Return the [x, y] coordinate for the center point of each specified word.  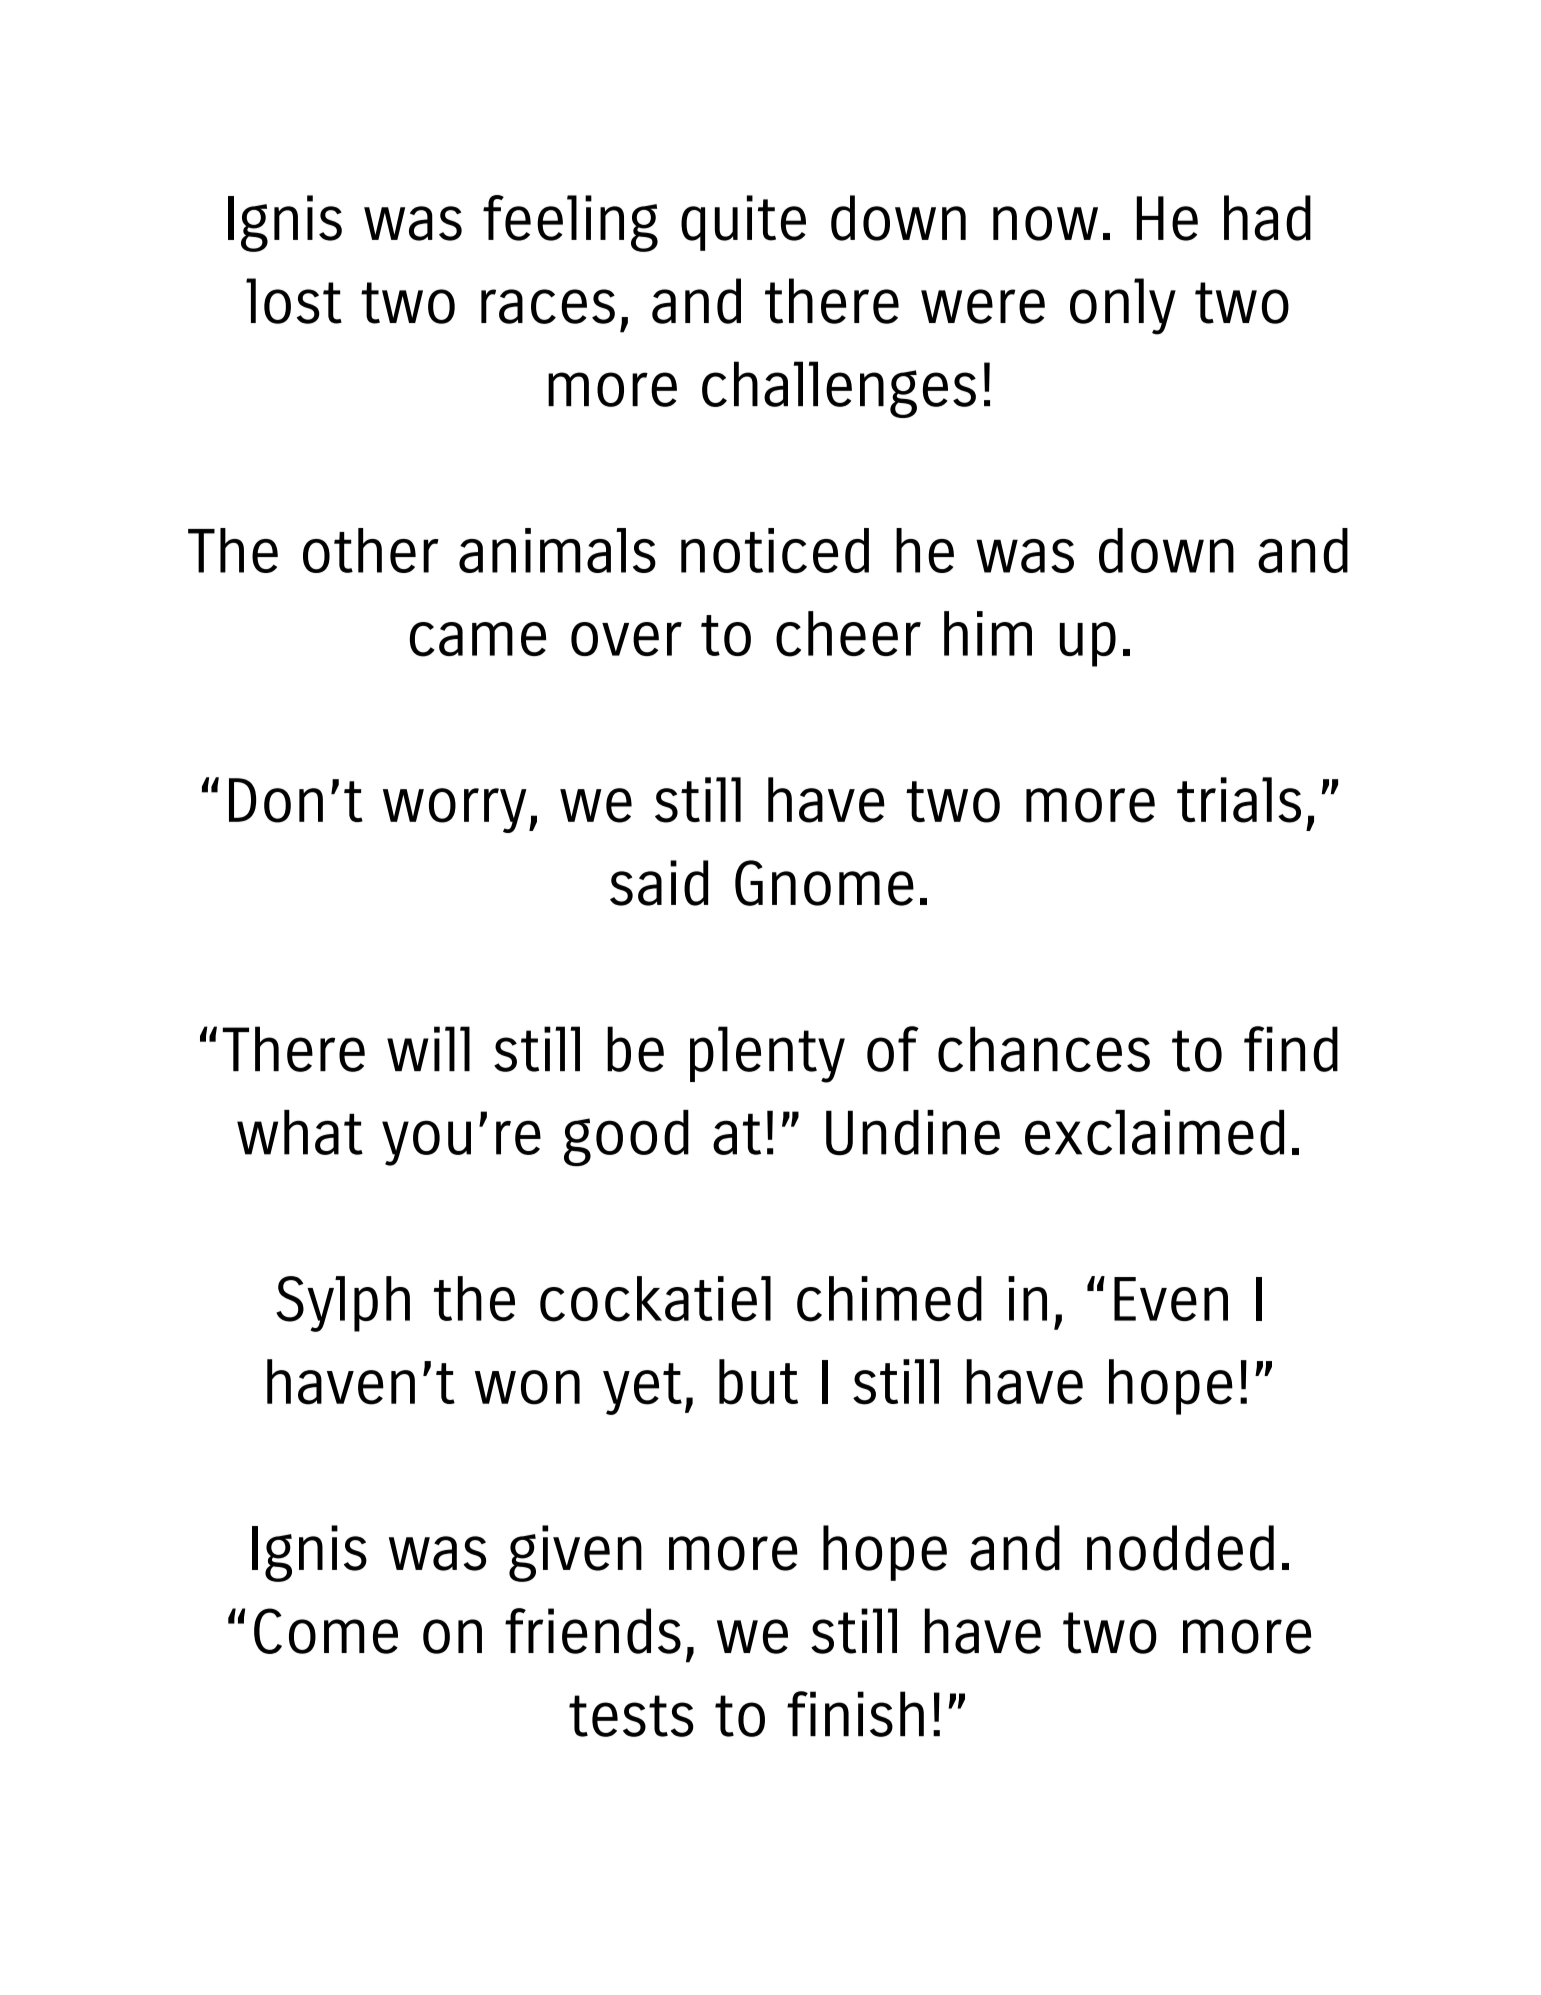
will [428, 1048]
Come [326, 1631]
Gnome [824, 883]
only [1123, 306]
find [1291, 1049]
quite [743, 223]
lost [294, 301]
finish [855, 1714]
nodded [1180, 1548]
